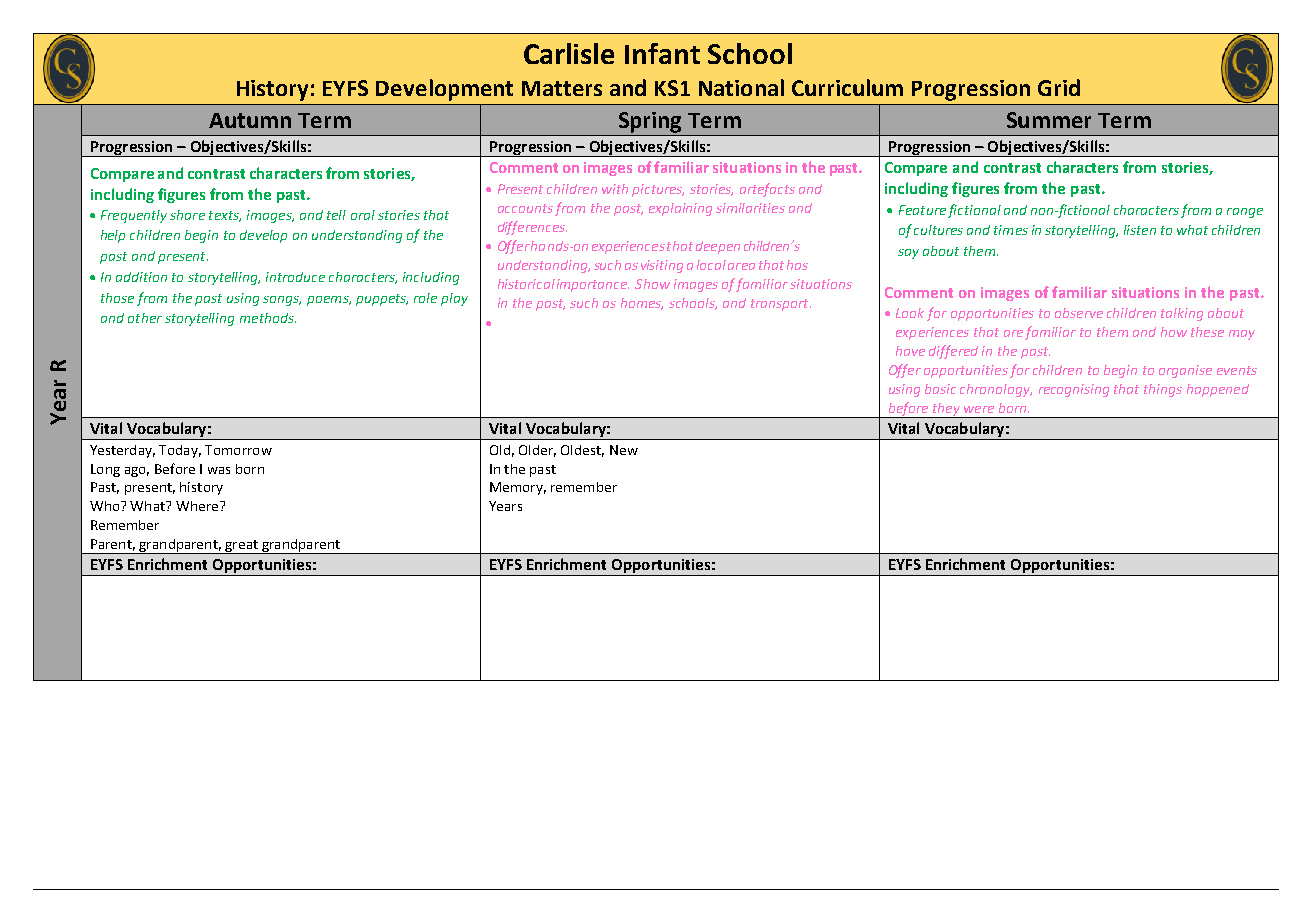  I want to click on have, so click(910, 351).
